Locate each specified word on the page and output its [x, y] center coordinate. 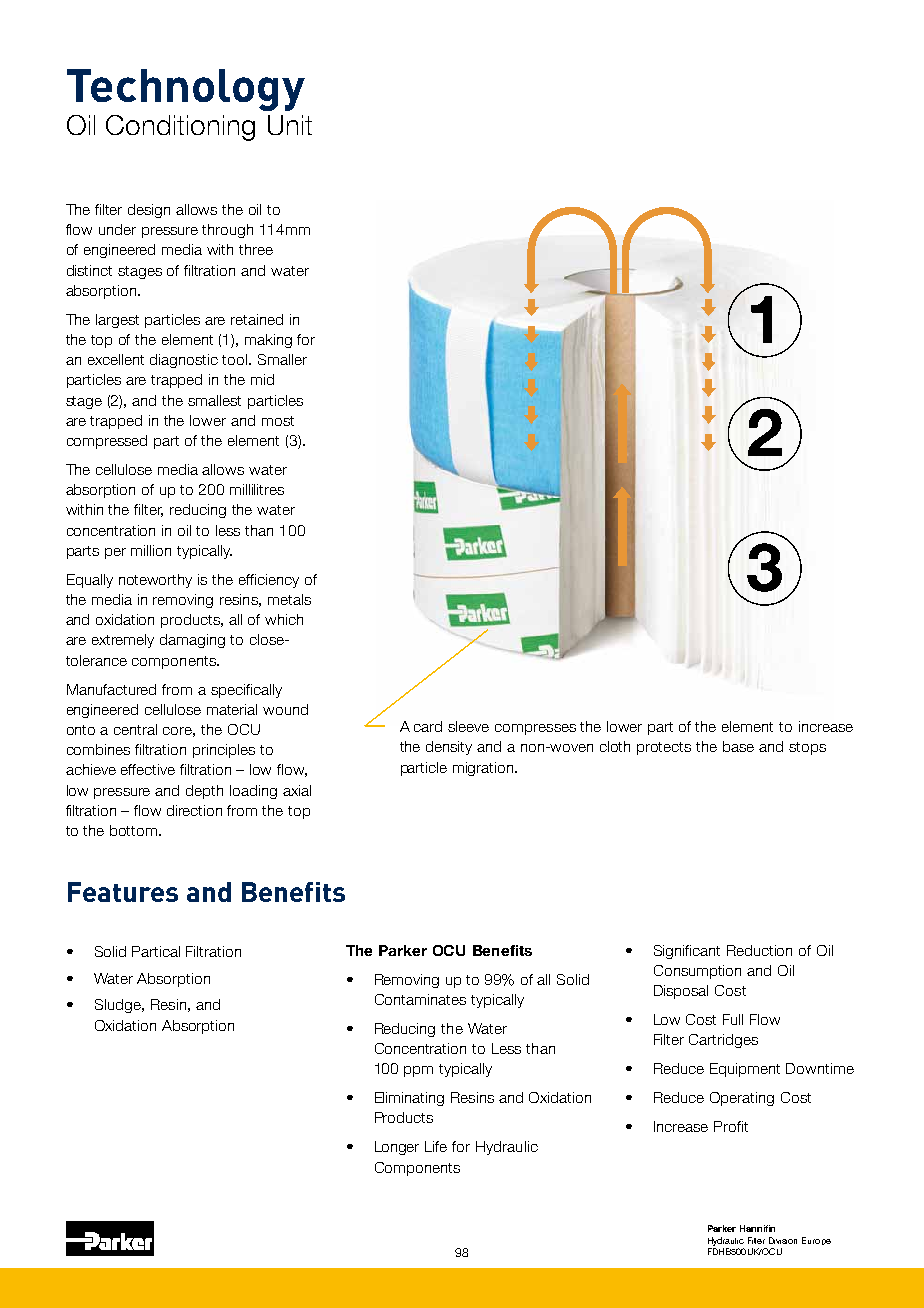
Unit [290, 125]
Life [436, 1146]
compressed [107, 442]
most [278, 421]
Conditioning [180, 128]
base [738, 746]
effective [148, 769]
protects [664, 748]
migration [484, 769]
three [256, 249]
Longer [397, 1148]
